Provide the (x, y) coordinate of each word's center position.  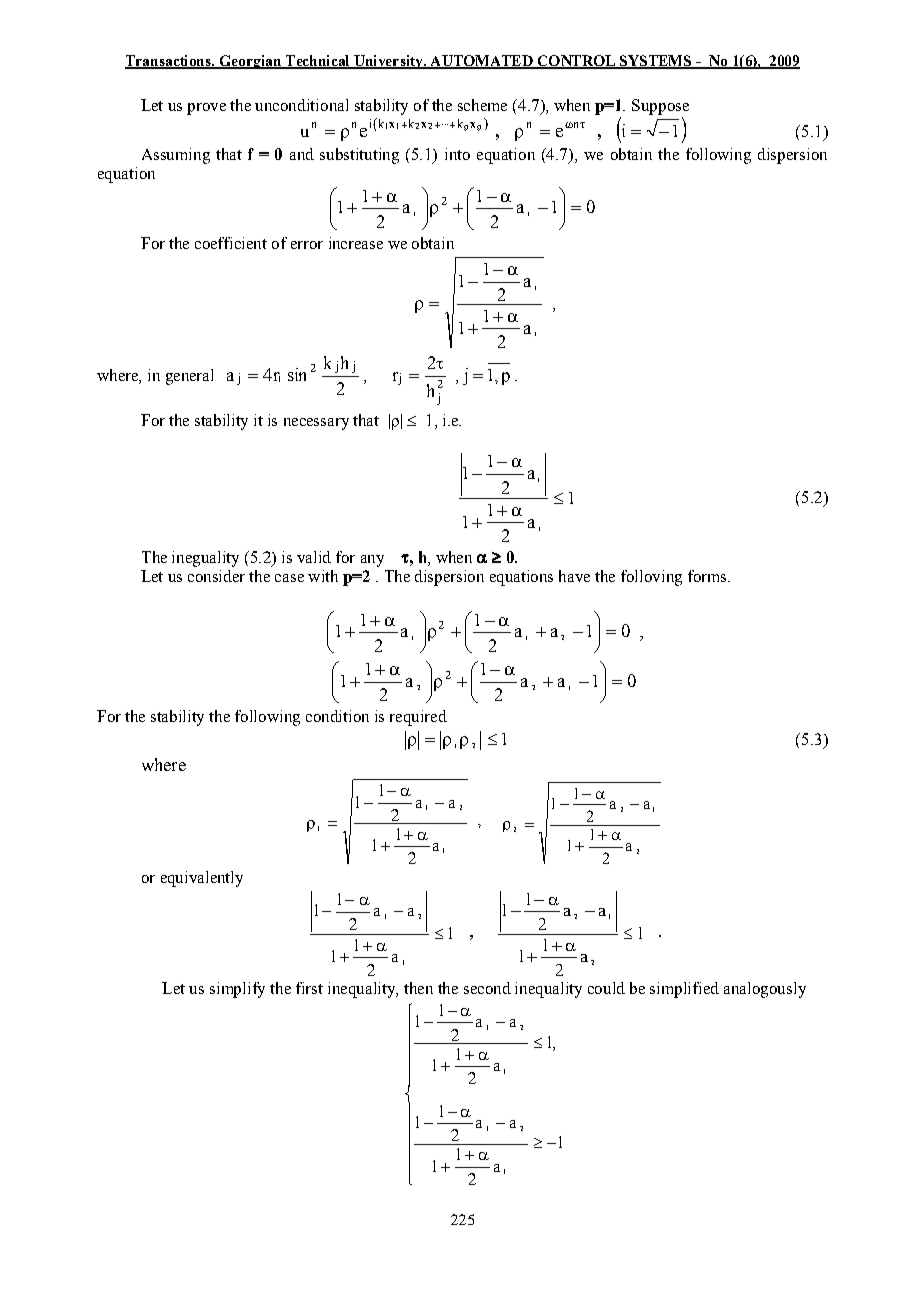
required (418, 718)
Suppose (660, 107)
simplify (237, 990)
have (574, 576)
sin (297, 374)
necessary (316, 424)
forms (708, 576)
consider (216, 576)
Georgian (250, 62)
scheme (482, 105)
